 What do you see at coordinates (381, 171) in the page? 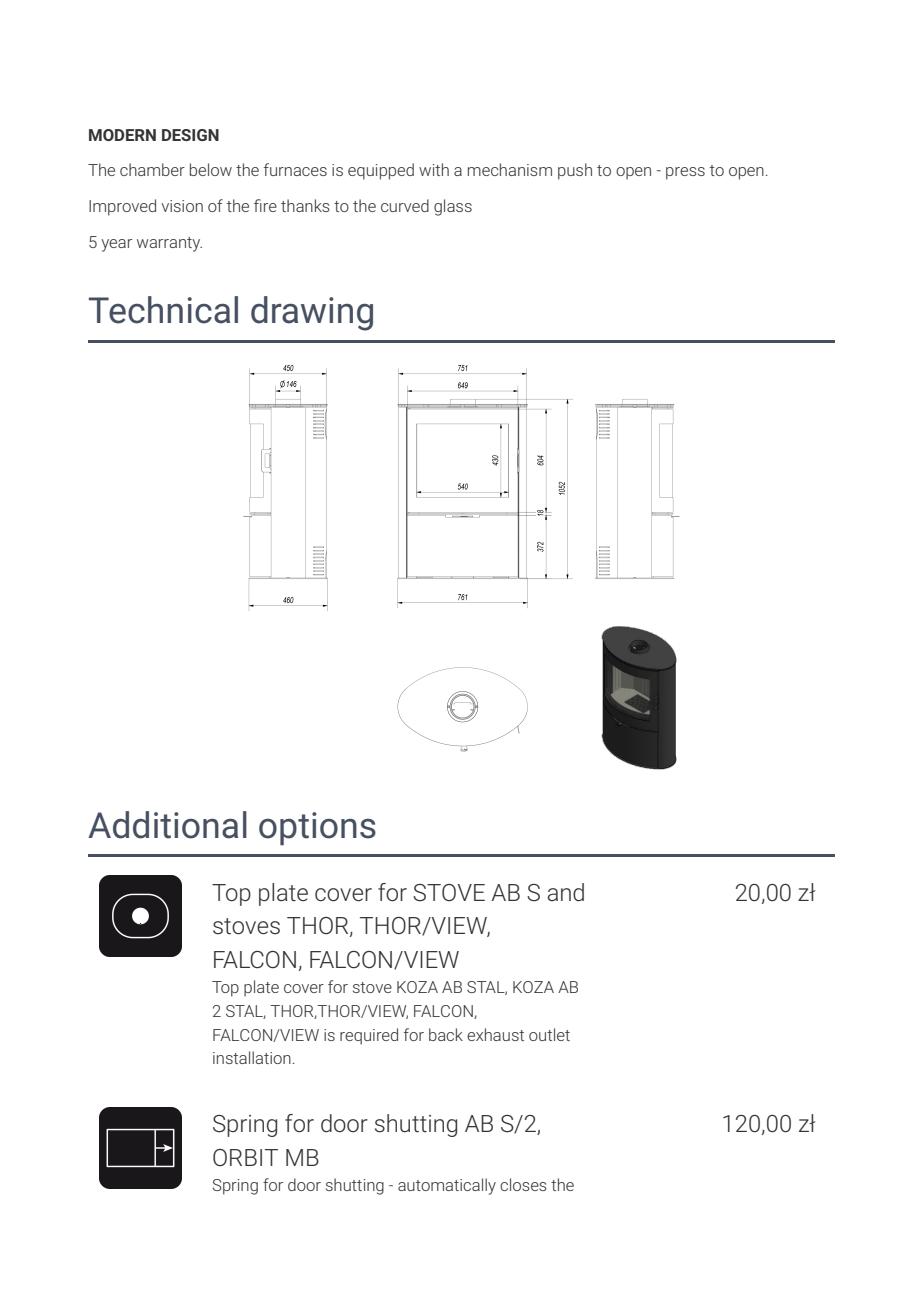
I see `equipped` at bounding box center [381, 171].
